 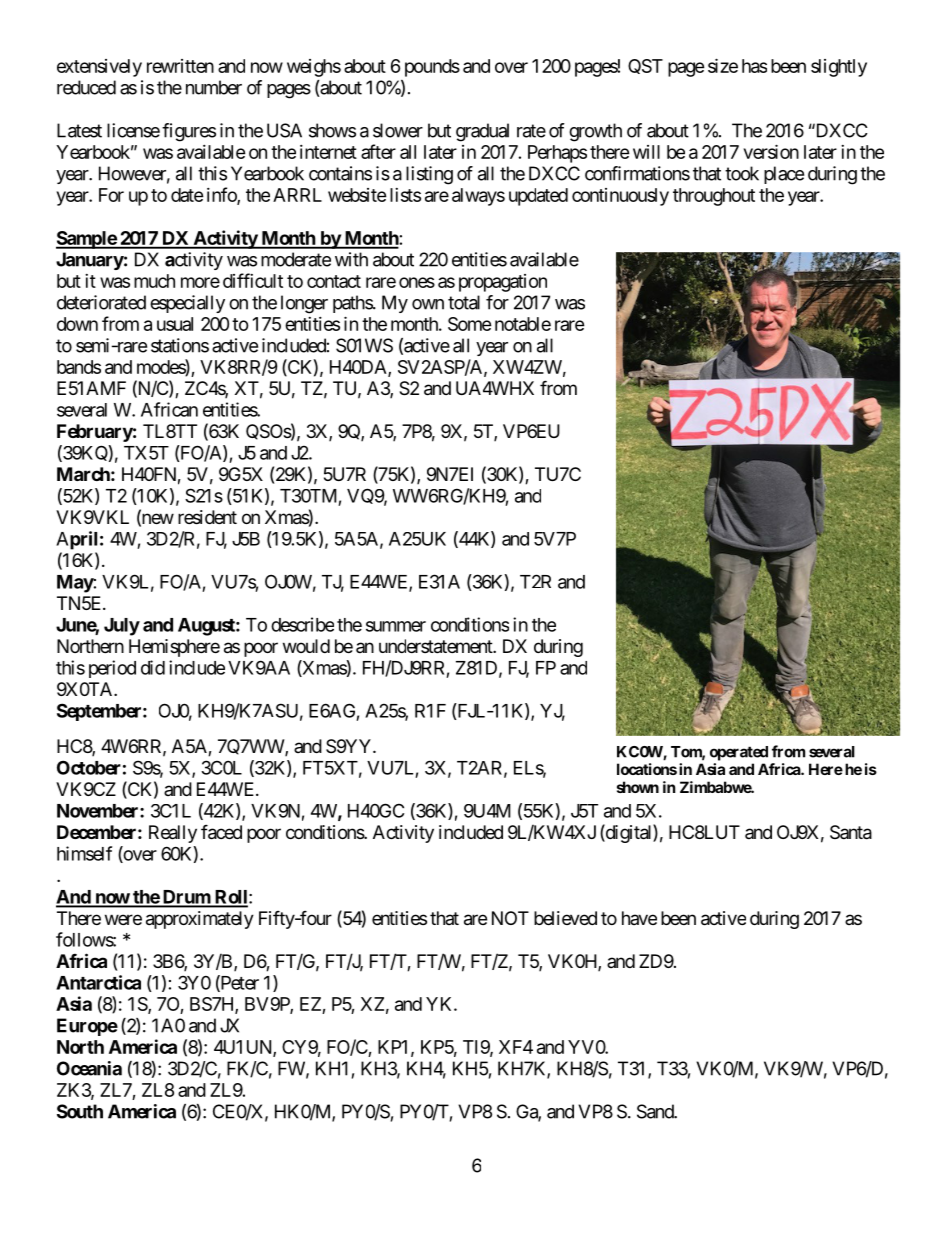 What do you see at coordinates (214, 87) in the screenshot?
I see `number` at bounding box center [214, 87].
